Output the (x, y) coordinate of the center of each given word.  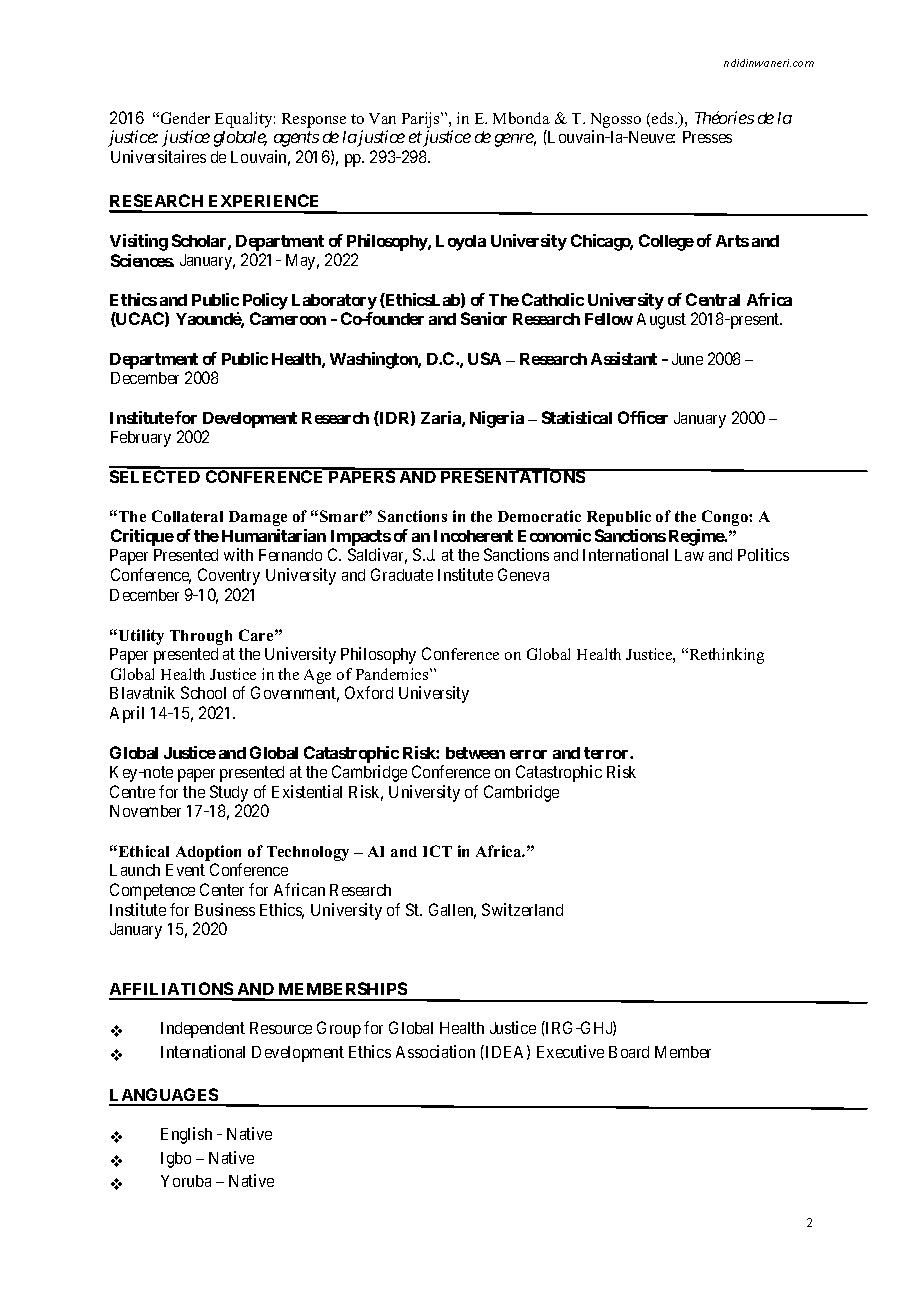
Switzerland (522, 909)
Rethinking (725, 656)
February (141, 439)
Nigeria (497, 419)
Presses (707, 137)
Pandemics (393, 674)
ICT (437, 851)
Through (201, 637)
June (687, 359)
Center (222, 889)
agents (296, 139)
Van (382, 118)
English (186, 1135)
